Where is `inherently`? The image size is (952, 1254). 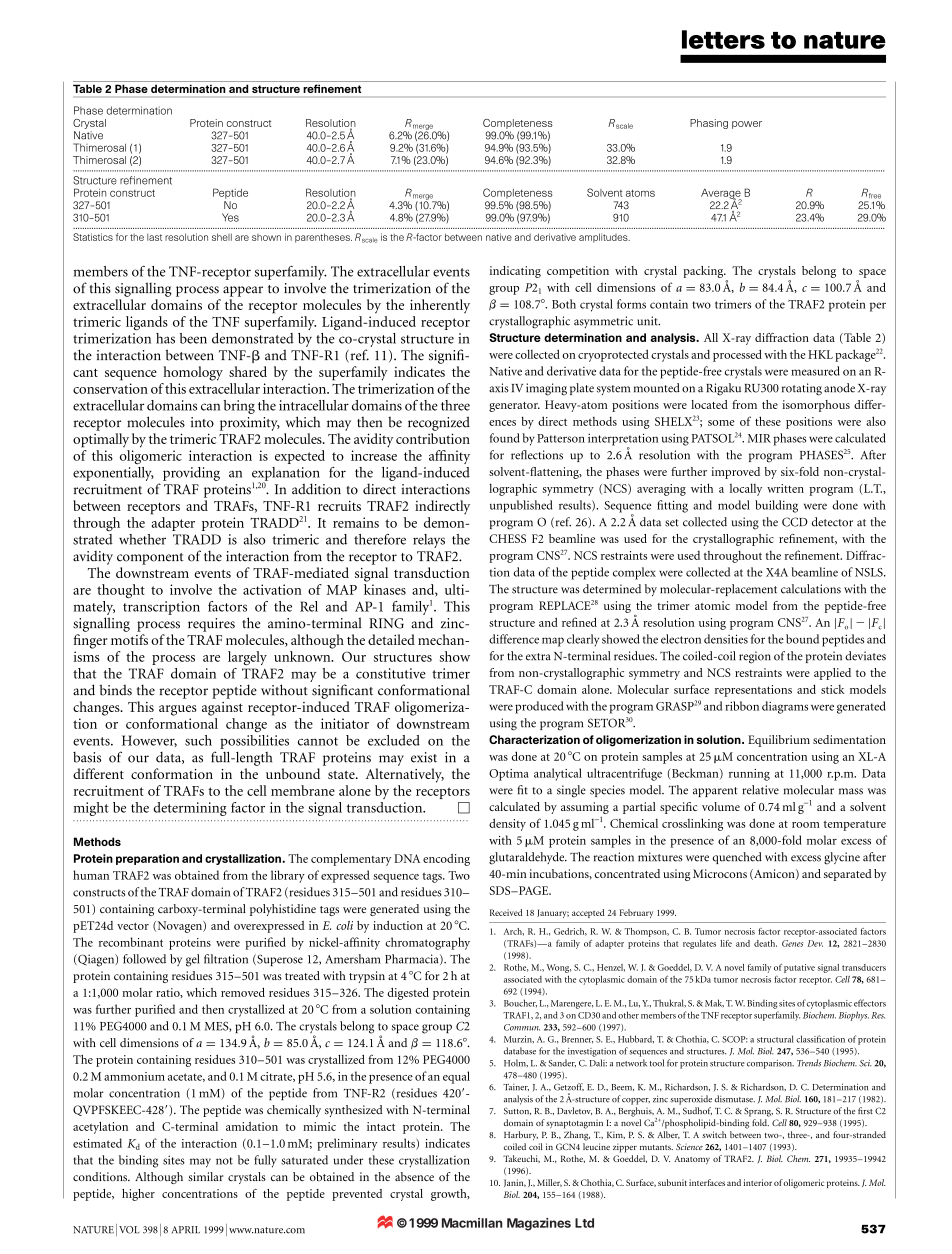 inherently is located at coordinates (440, 306).
